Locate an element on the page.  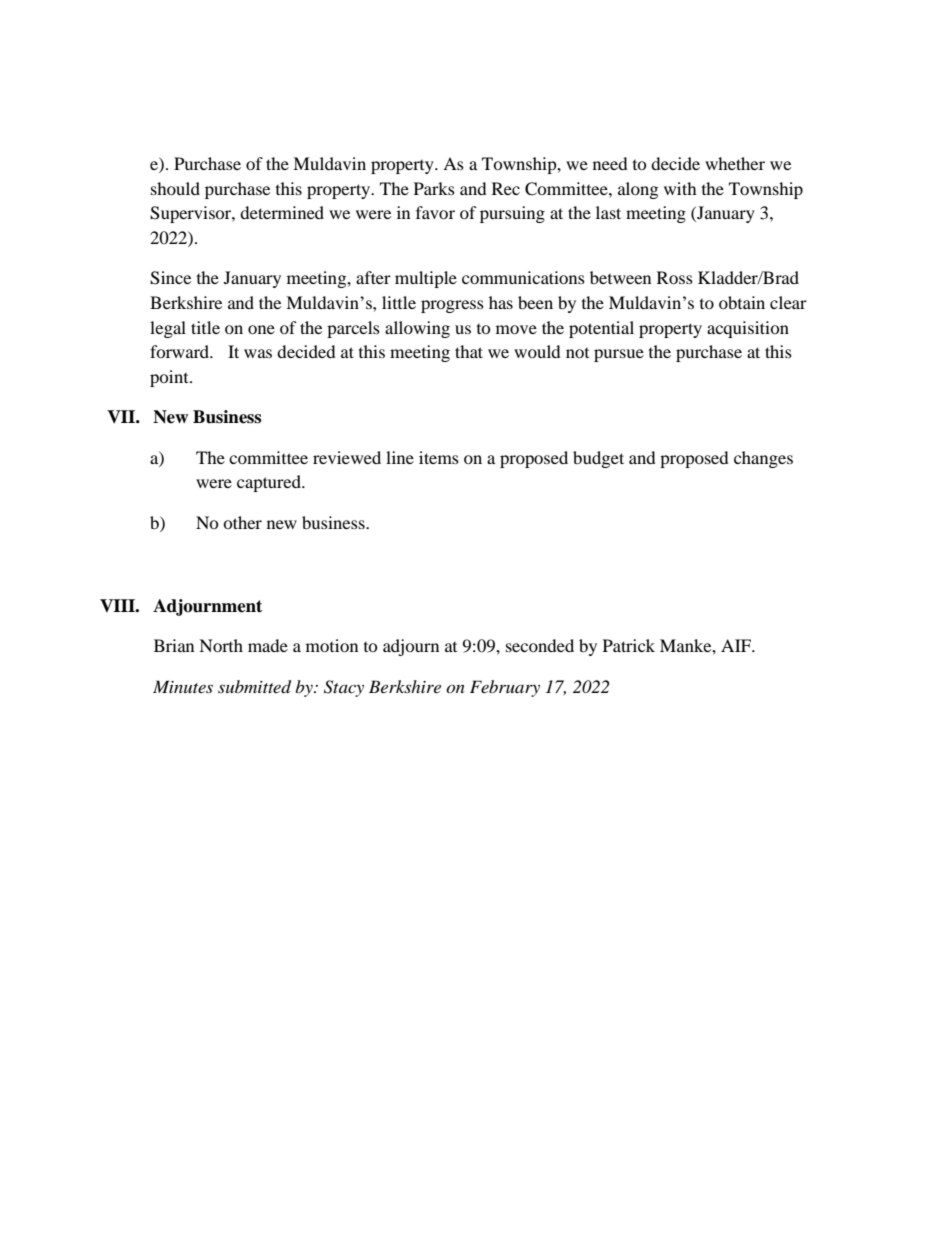
reviewed is located at coordinates (347, 457).
